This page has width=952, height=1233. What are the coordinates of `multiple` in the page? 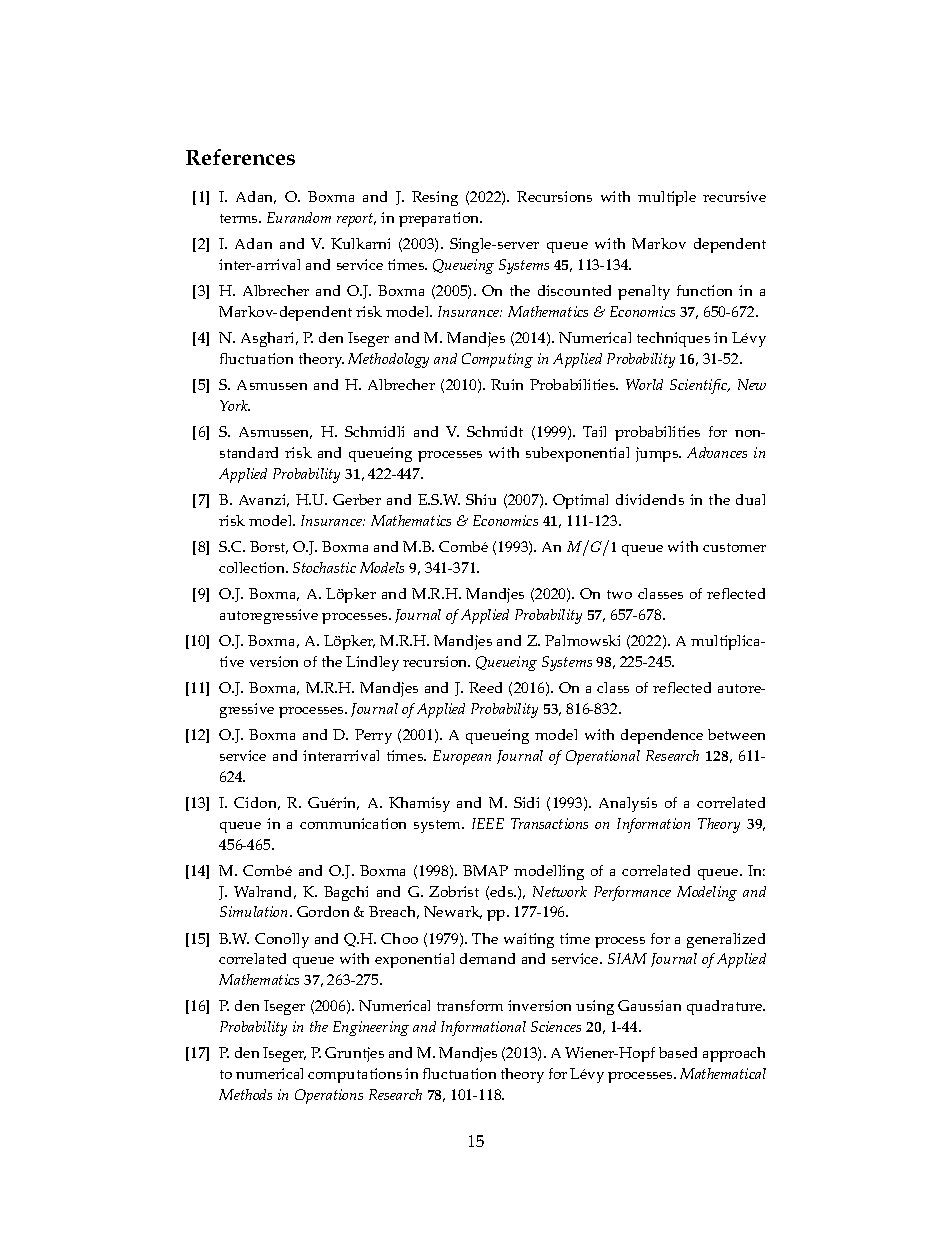 It's located at (667, 198).
